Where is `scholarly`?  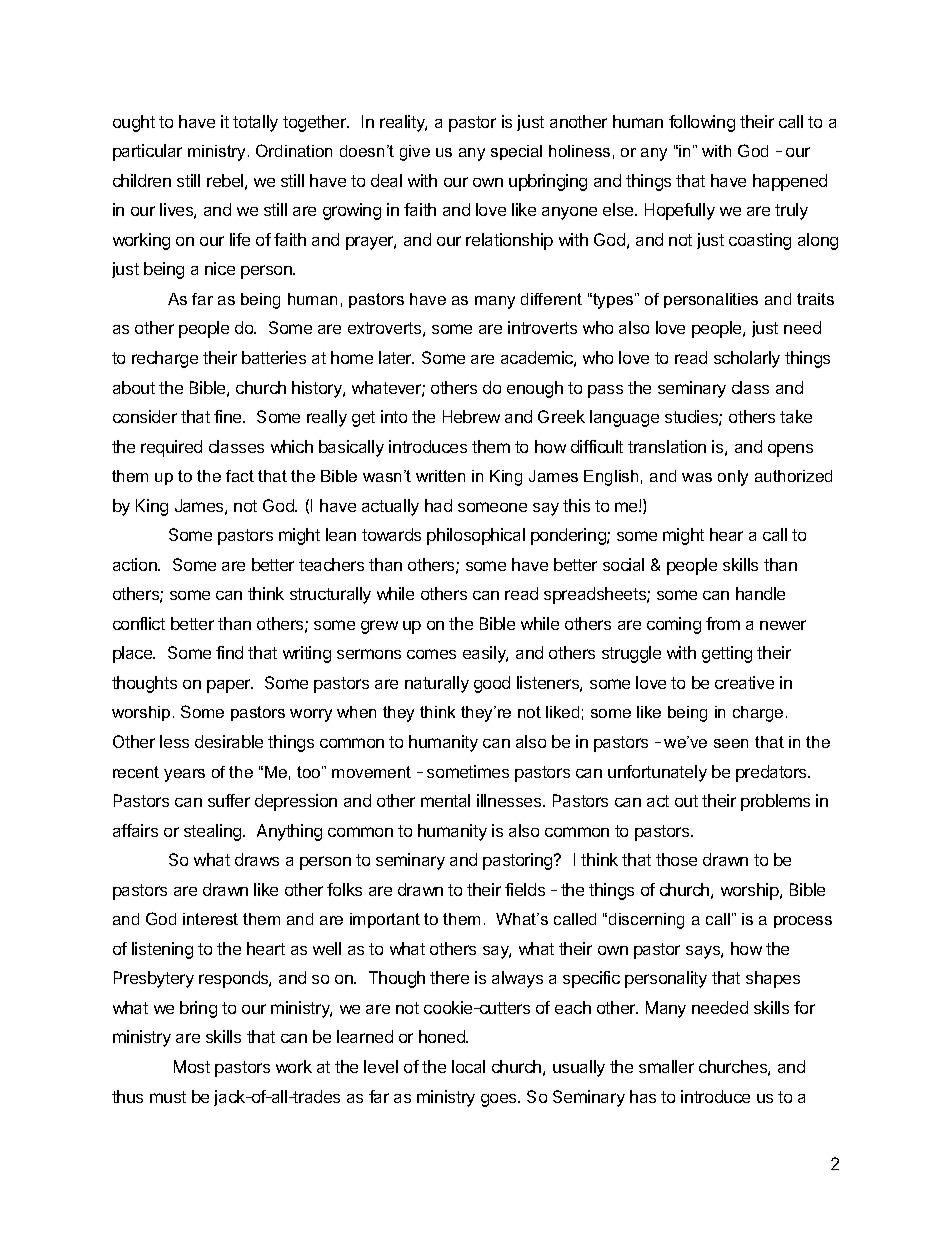 scholarly is located at coordinates (747, 359).
